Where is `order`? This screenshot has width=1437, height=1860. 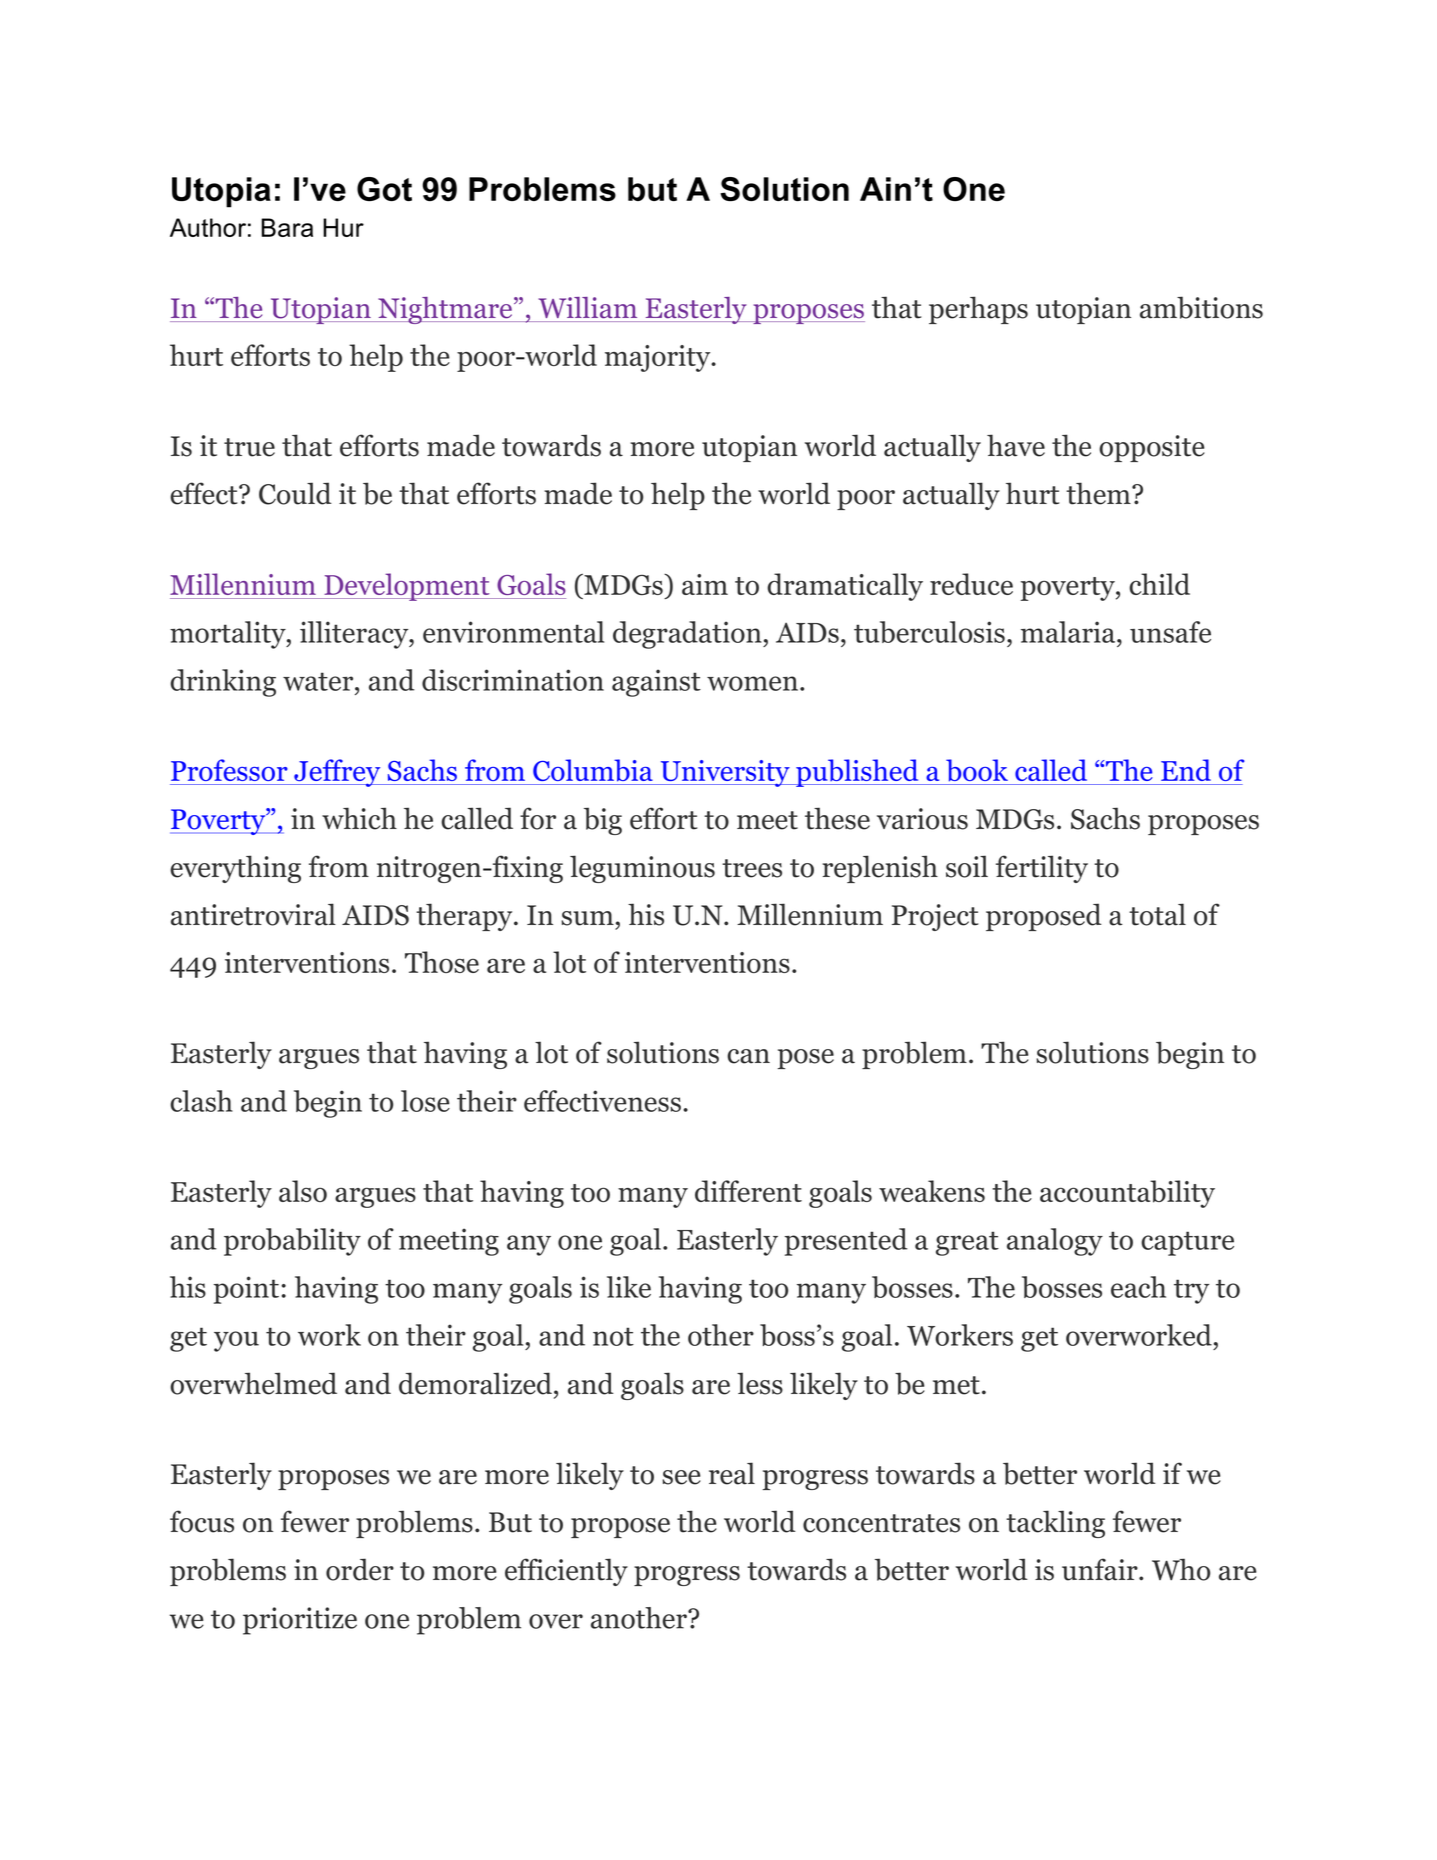 order is located at coordinates (360, 1569).
